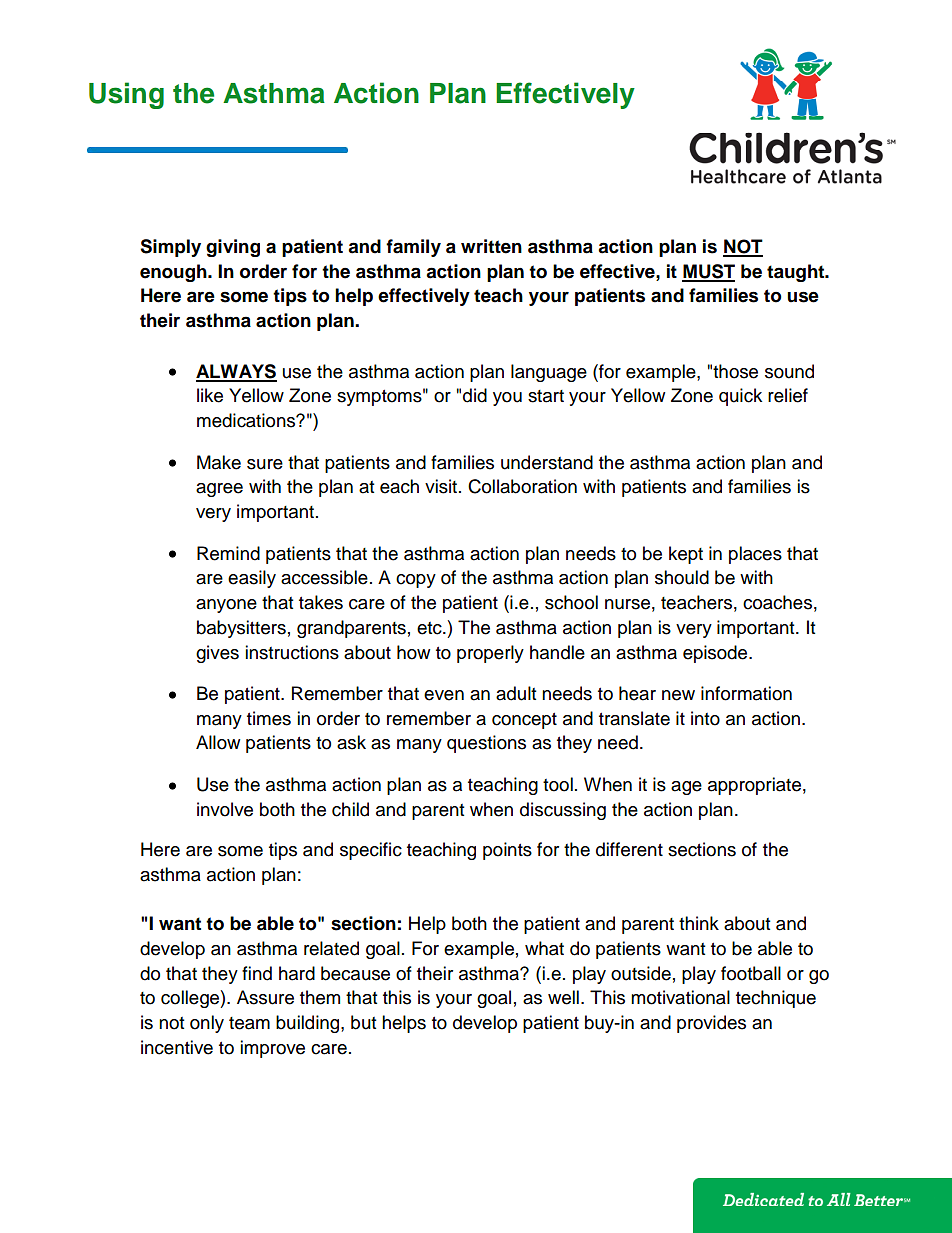  What do you see at coordinates (207, 1024) in the image?
I see `only` at bounding box center [207, 1024].
